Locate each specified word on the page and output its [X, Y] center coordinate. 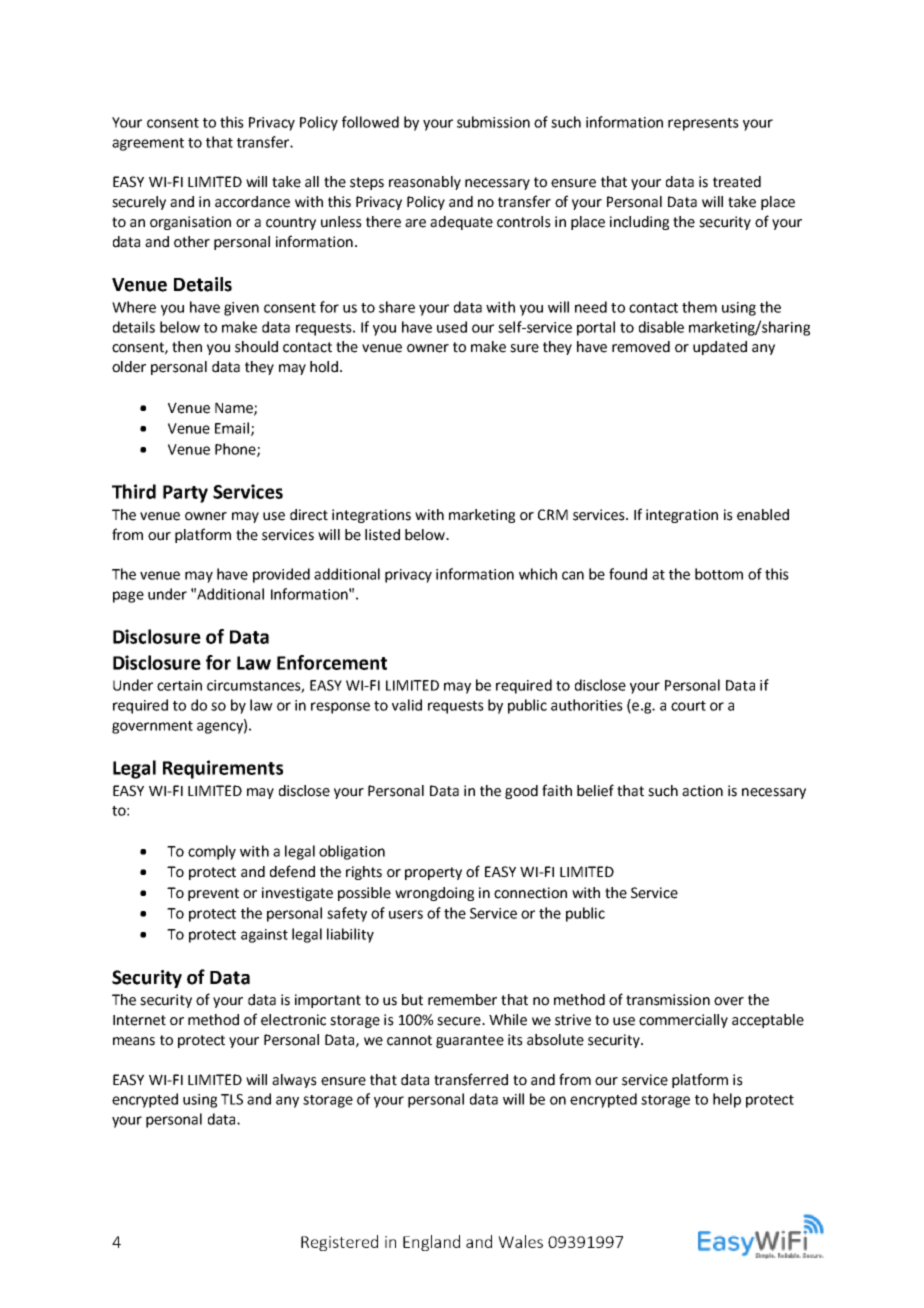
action [702, 791]
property [433, 873]
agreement [148, 144]
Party [185, 494]
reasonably [425, 183]
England [431, 1243]
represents [703, 124]
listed [382, 535]
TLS [232, 1099]
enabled [763, 515]
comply [212, 852]
